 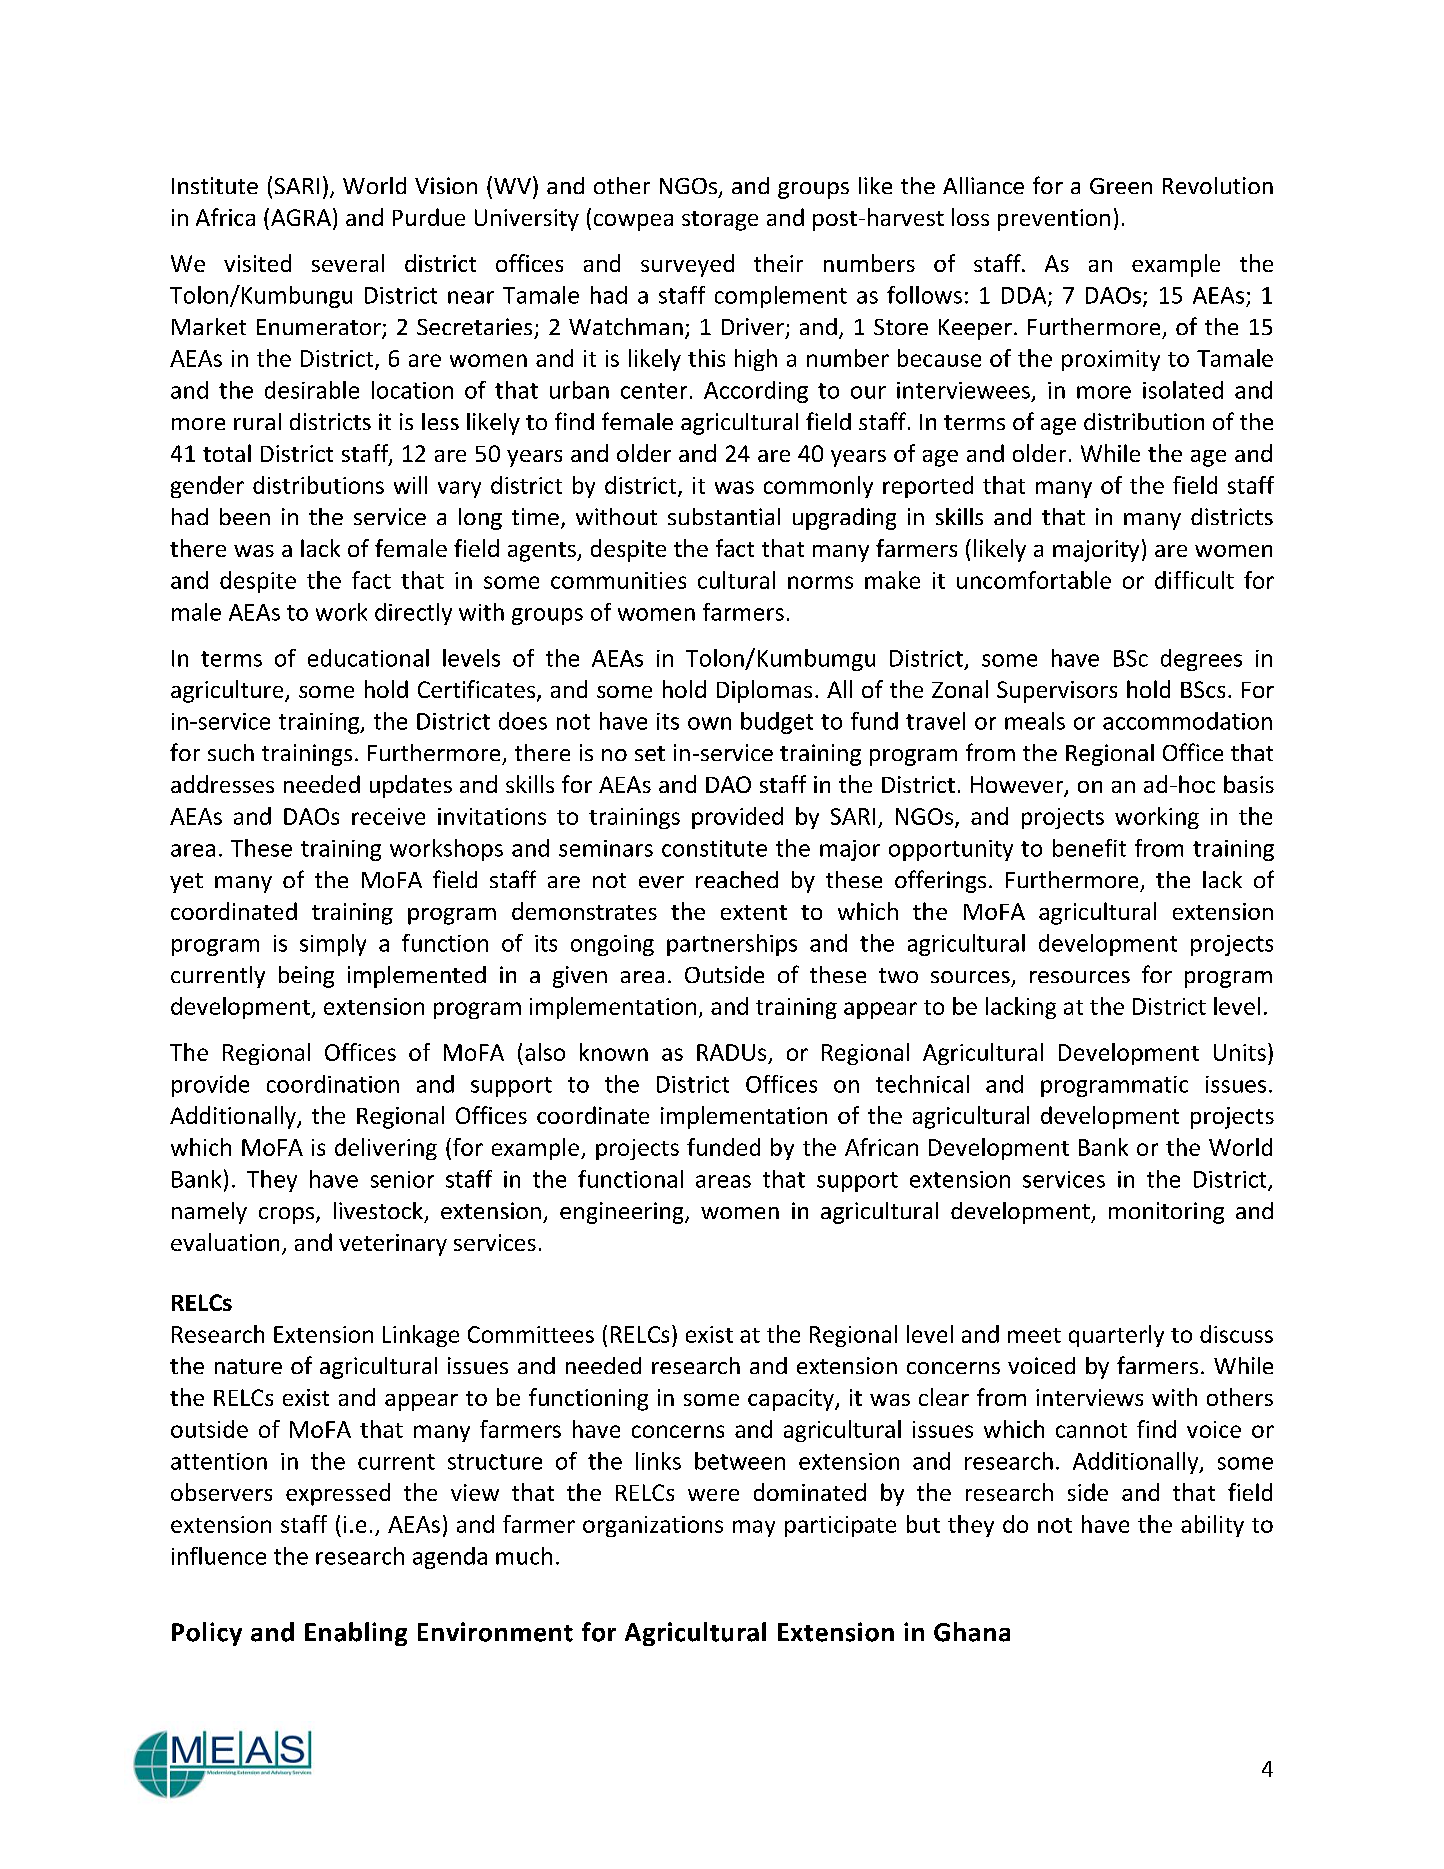 I want to click on AGRA, so click(x=301, y=217).
